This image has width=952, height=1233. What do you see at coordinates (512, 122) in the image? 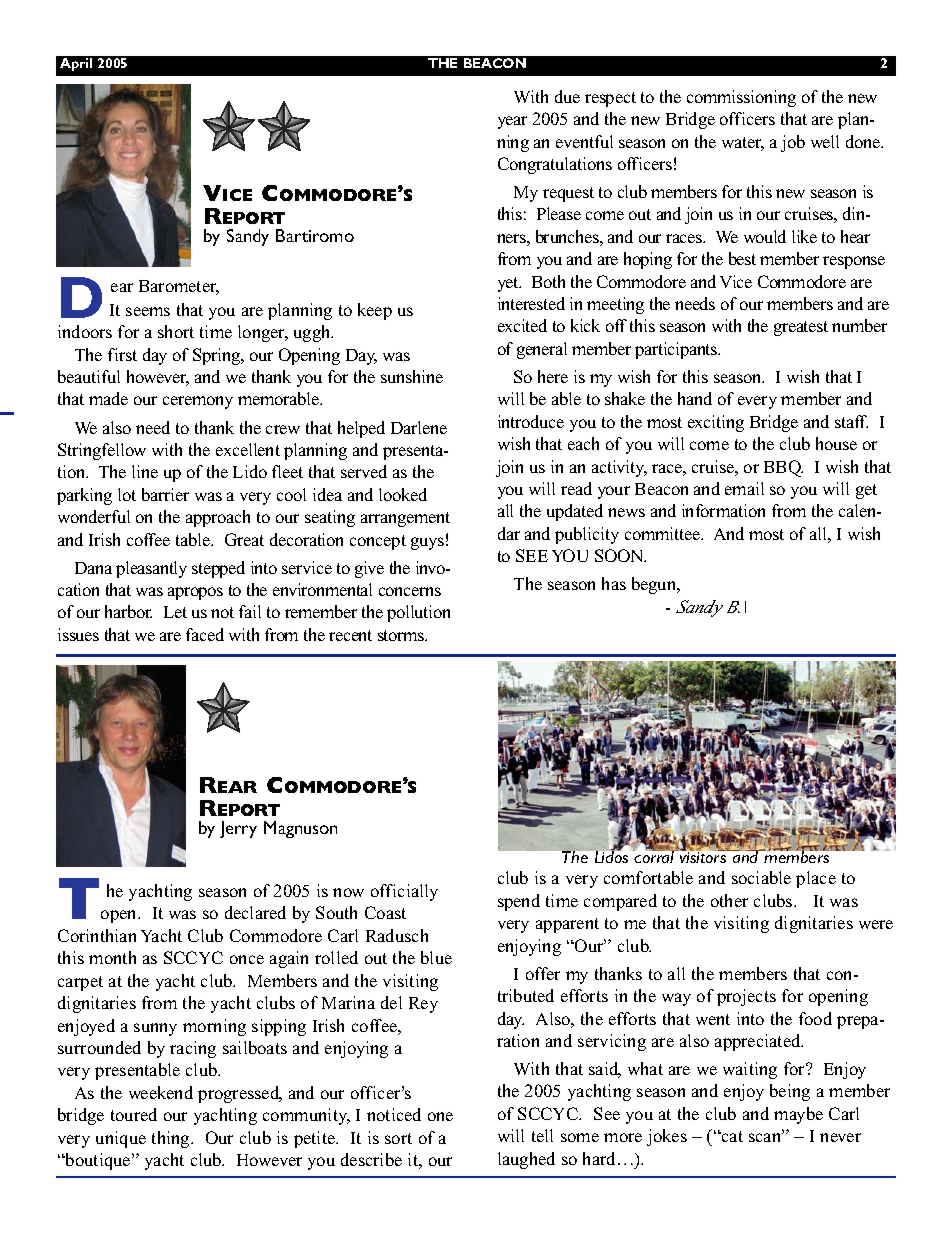
I see `year` at bounding box center [512, 122].
